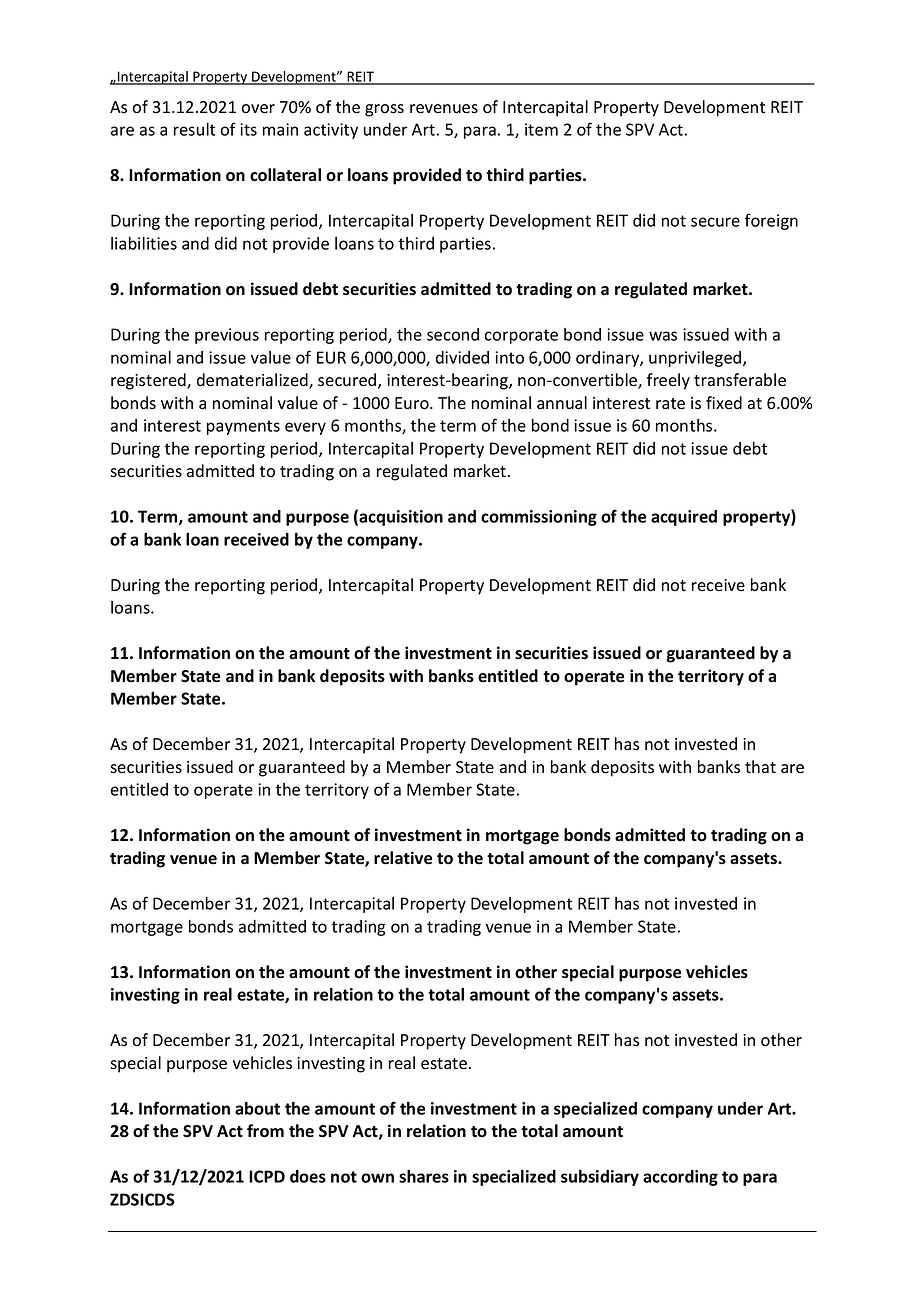 The width and height of the document is (924, 1308). What do you see at coordinates (265, 1131) in the document?
I see `from` at bounding box center [265, 1131].
